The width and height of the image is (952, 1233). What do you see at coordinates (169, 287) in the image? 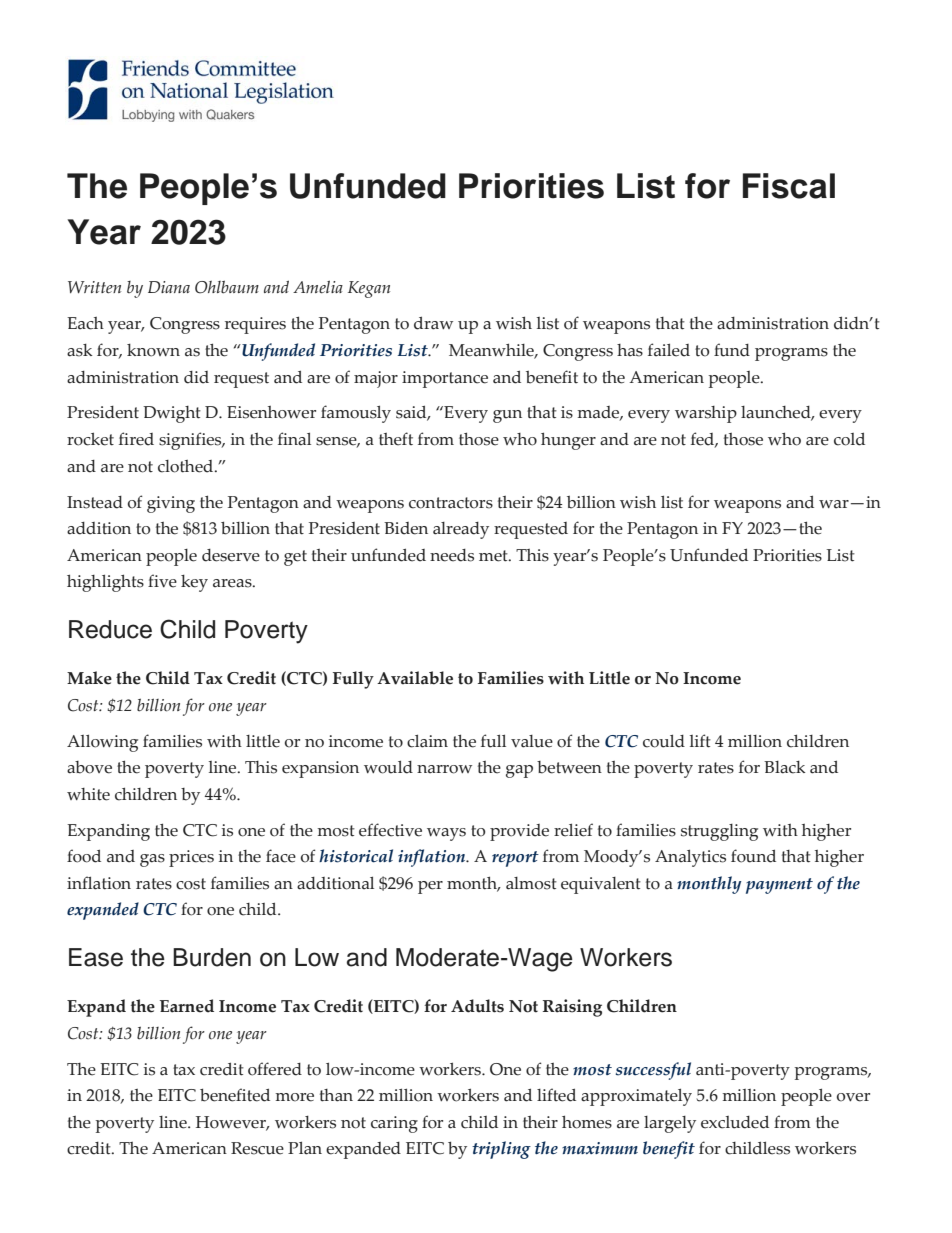
I see `Diana` at bounding box center [169, 287].
